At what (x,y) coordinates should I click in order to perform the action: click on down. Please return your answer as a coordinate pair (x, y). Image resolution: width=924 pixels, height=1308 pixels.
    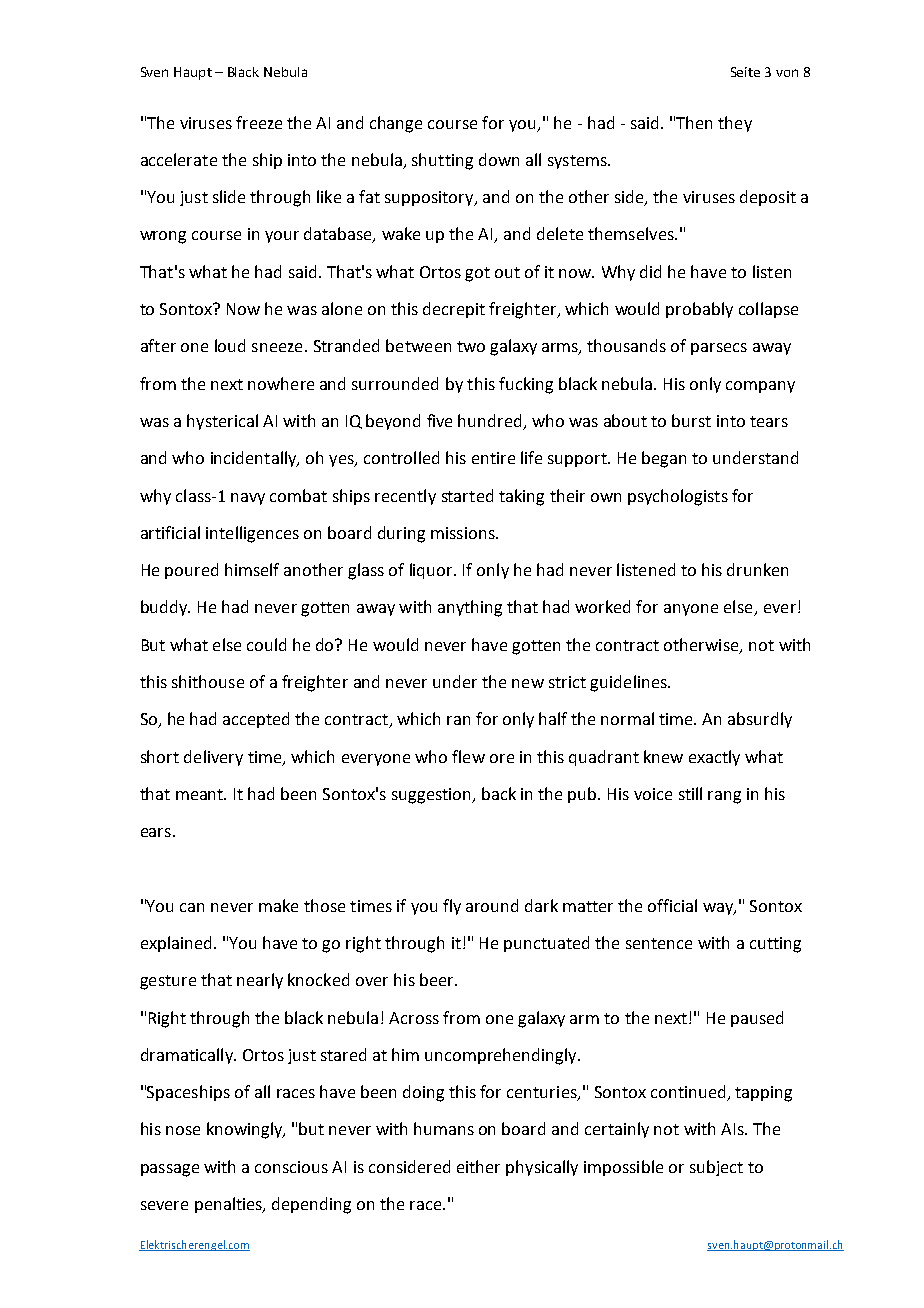
    Looking at the image, I should click on (499, 159).
